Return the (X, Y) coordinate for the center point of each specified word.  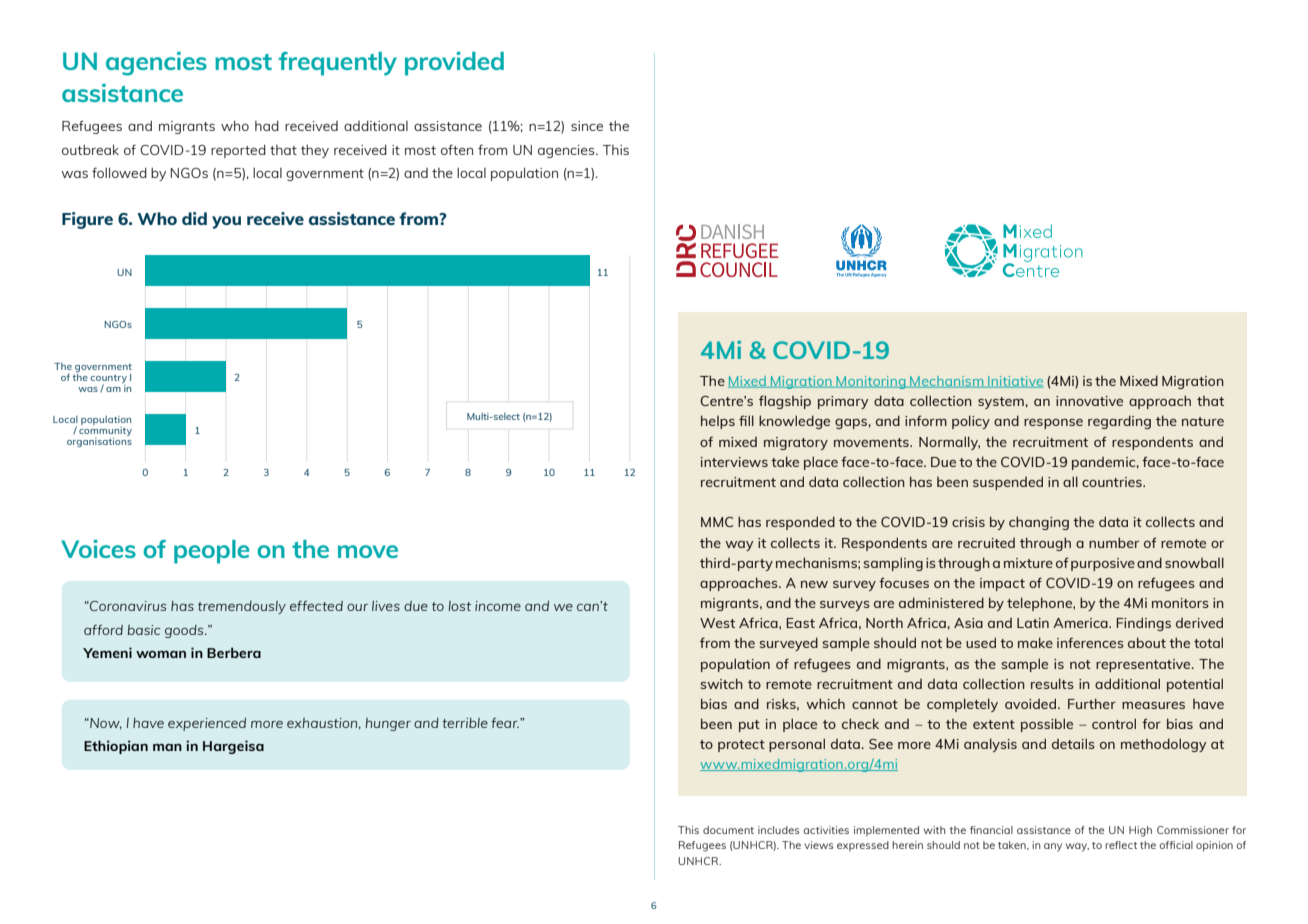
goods (185, 631)
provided (454, 64)
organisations (99, 442)
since (587, 126)
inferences (1090, 642)
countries (1113, 482)
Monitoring (871, 382)
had (267, 125)
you (226, 222)
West (717, 623)
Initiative (1015, 382)
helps (718, 422)
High (1140, 831)
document (728, 830)
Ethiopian (116, 747)
